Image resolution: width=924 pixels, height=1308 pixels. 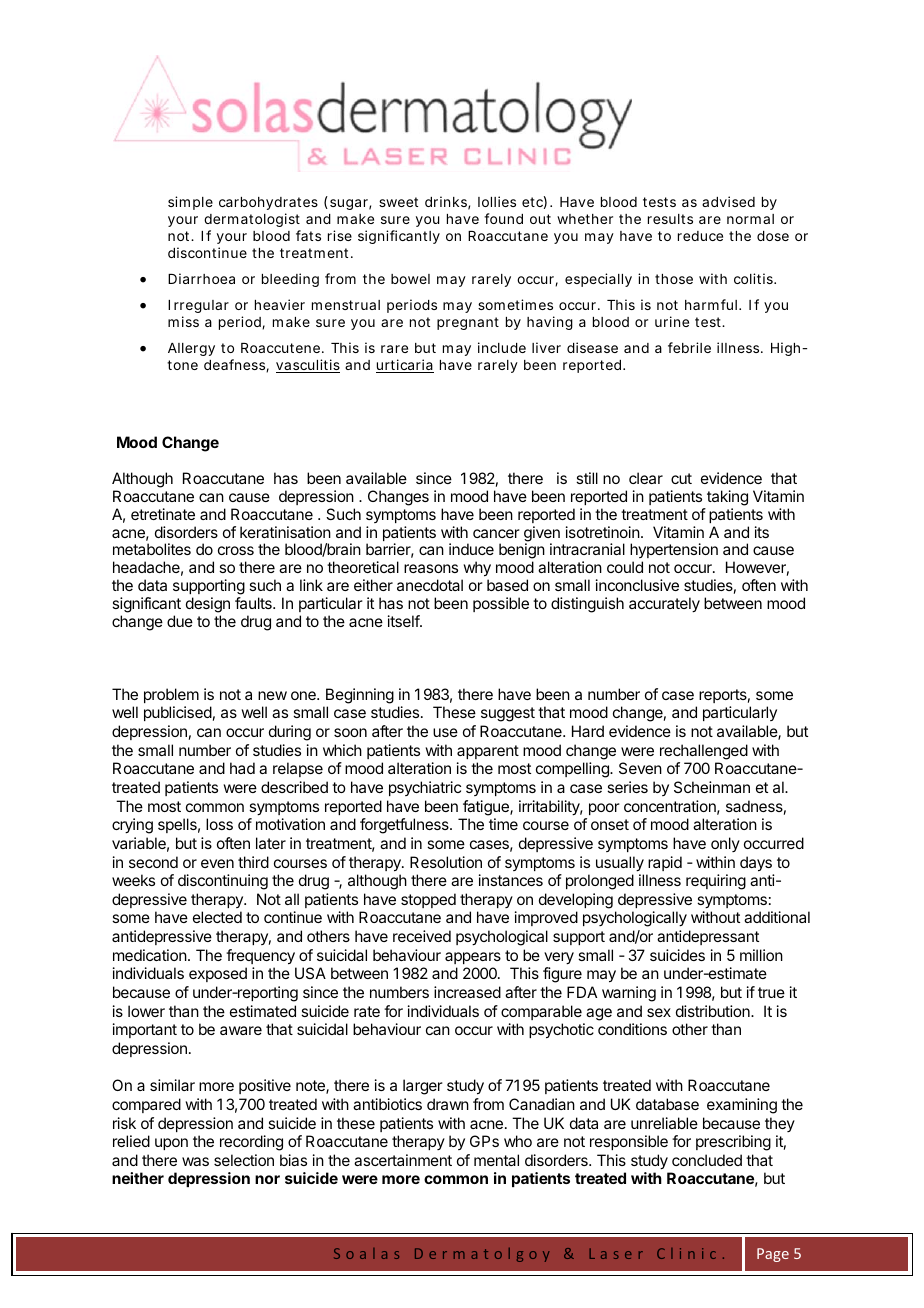 What do you see at coordinates (700, 236) in the page?
I see `reduce` at bounding box center [700, 236].
